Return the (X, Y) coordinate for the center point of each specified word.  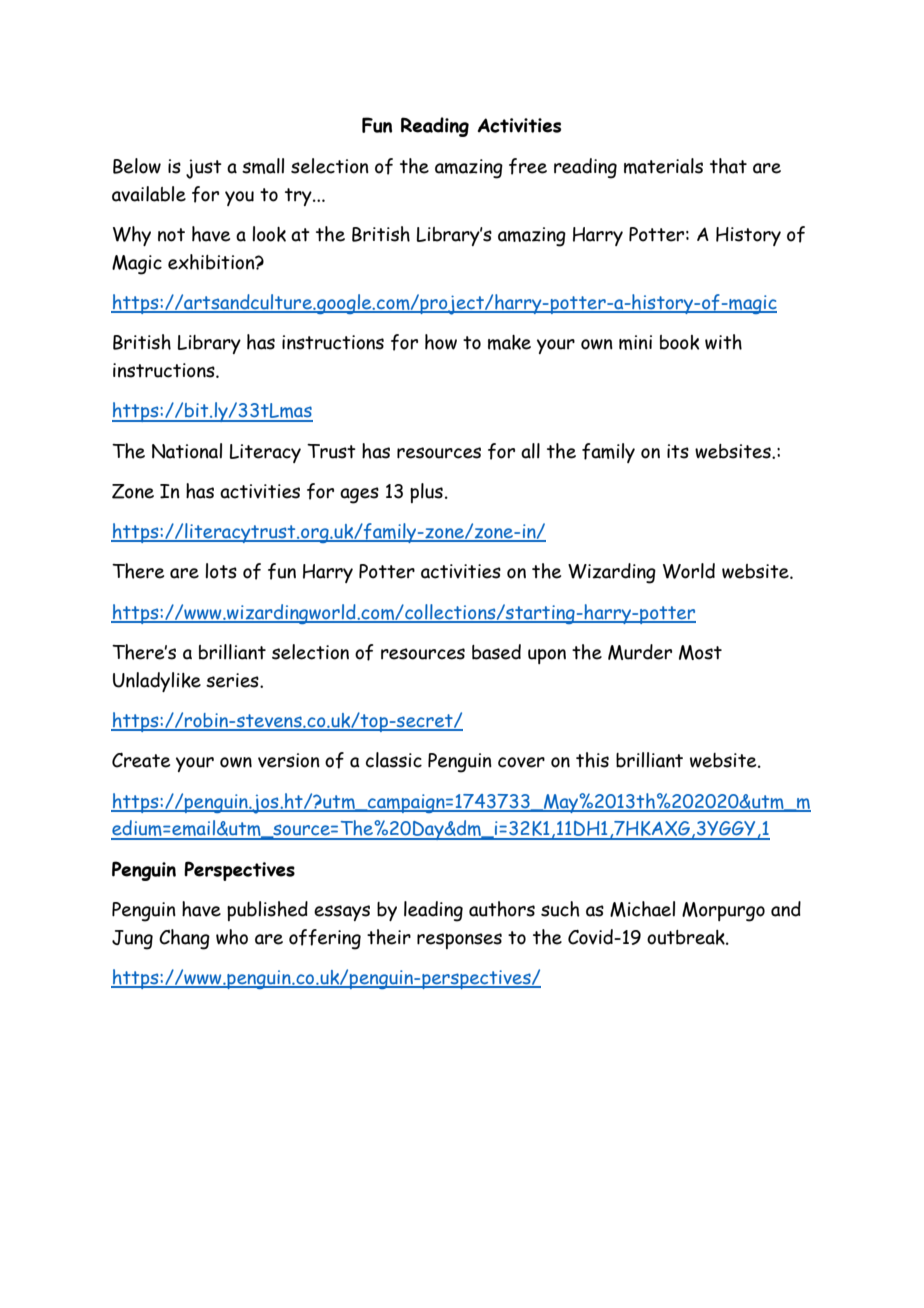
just (204, 169)
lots (221, 571)
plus (426, 493)
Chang (184, 939)
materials (663, 166)
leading (433, 911)
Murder (640, 652)
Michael (642, 909)
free (528, 166)
